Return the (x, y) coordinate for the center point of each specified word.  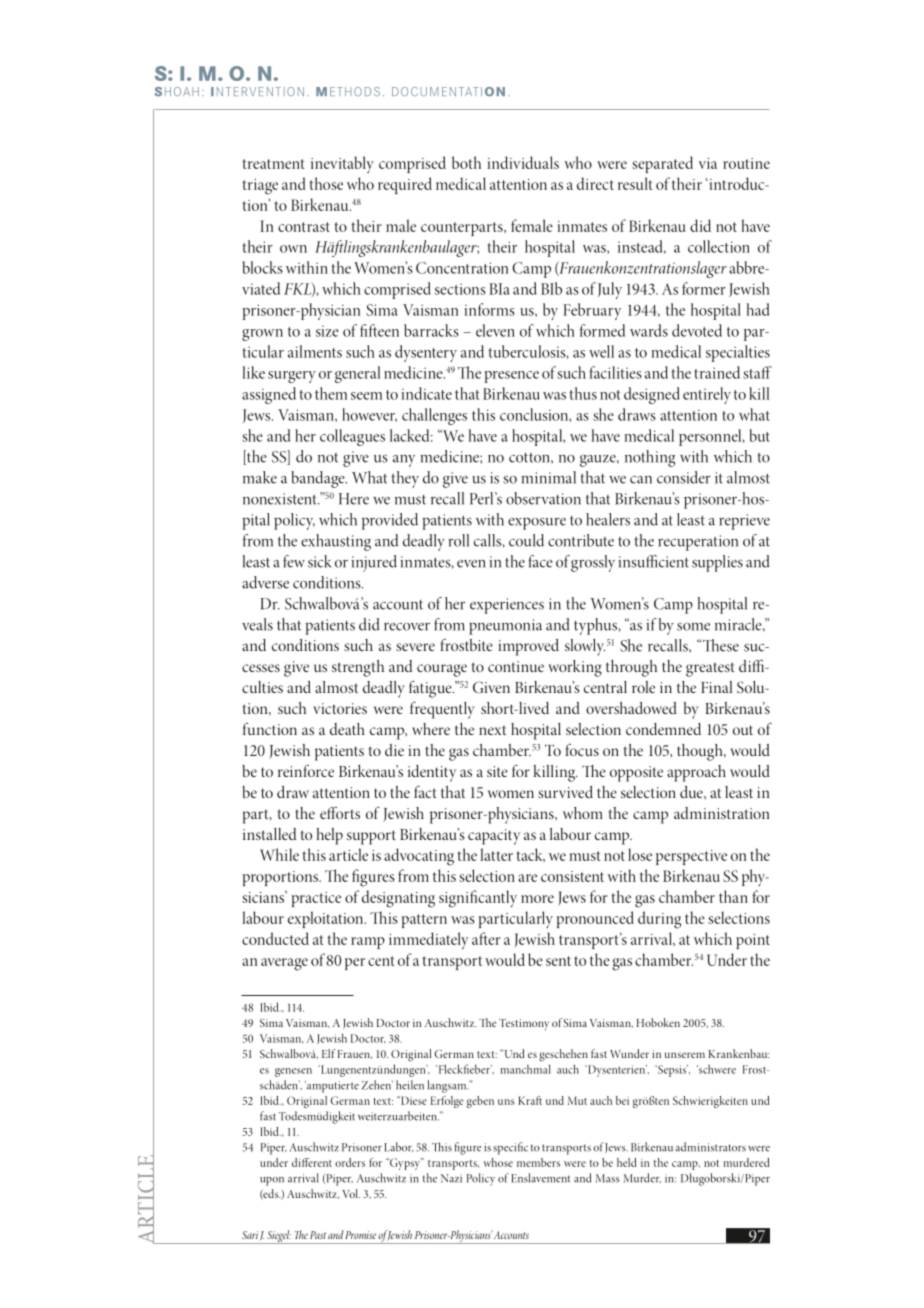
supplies (717, 563)
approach (696, 773)
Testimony (524, 1024)
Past (318, 1235)
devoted (697, 330)
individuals (523, 162)
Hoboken (658, 1022)
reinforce (306, 770)
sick (320, 561)
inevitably (342, 164)
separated (662, 164)
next (492, 730)
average (284, 964)
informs (489, 309)
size (327, 331)
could (526, 540)
